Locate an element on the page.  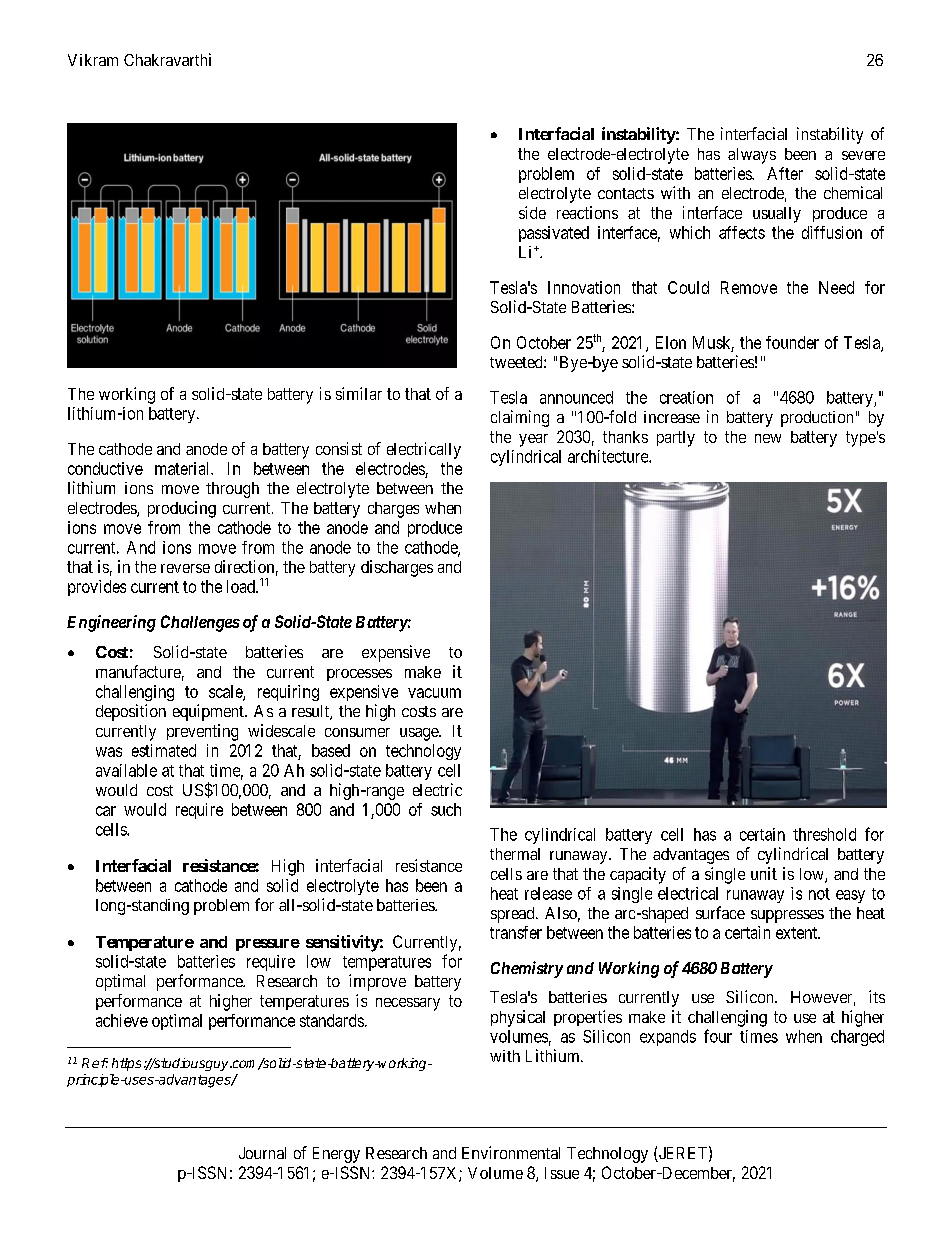
material is located at coordinates (183, 468).
